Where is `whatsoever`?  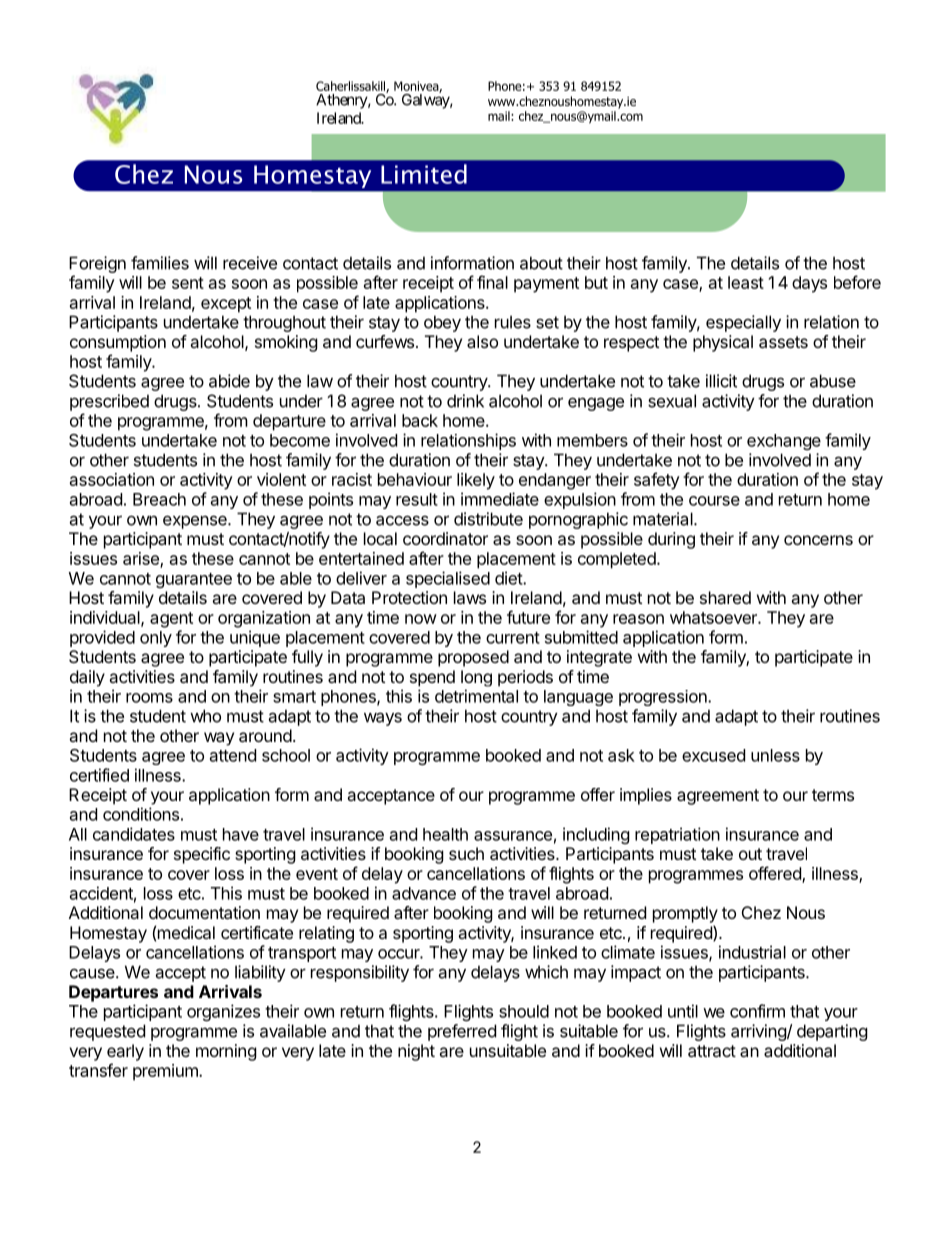 whatsoever is located at coordinates (714, 617).
